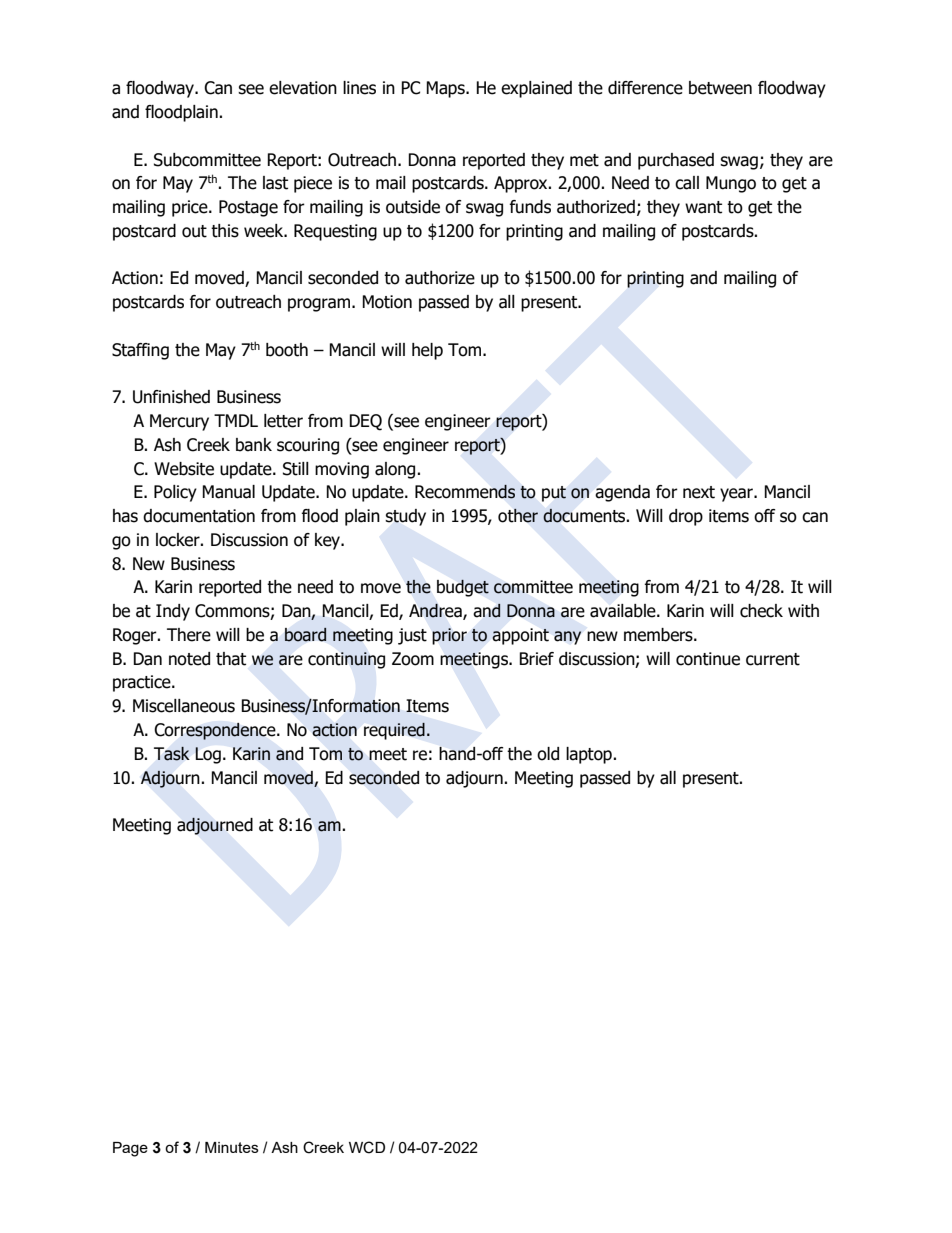 Image resolution: width=952 pixels, height=1233 pixels. I want to click on help, so click(427, 351).
